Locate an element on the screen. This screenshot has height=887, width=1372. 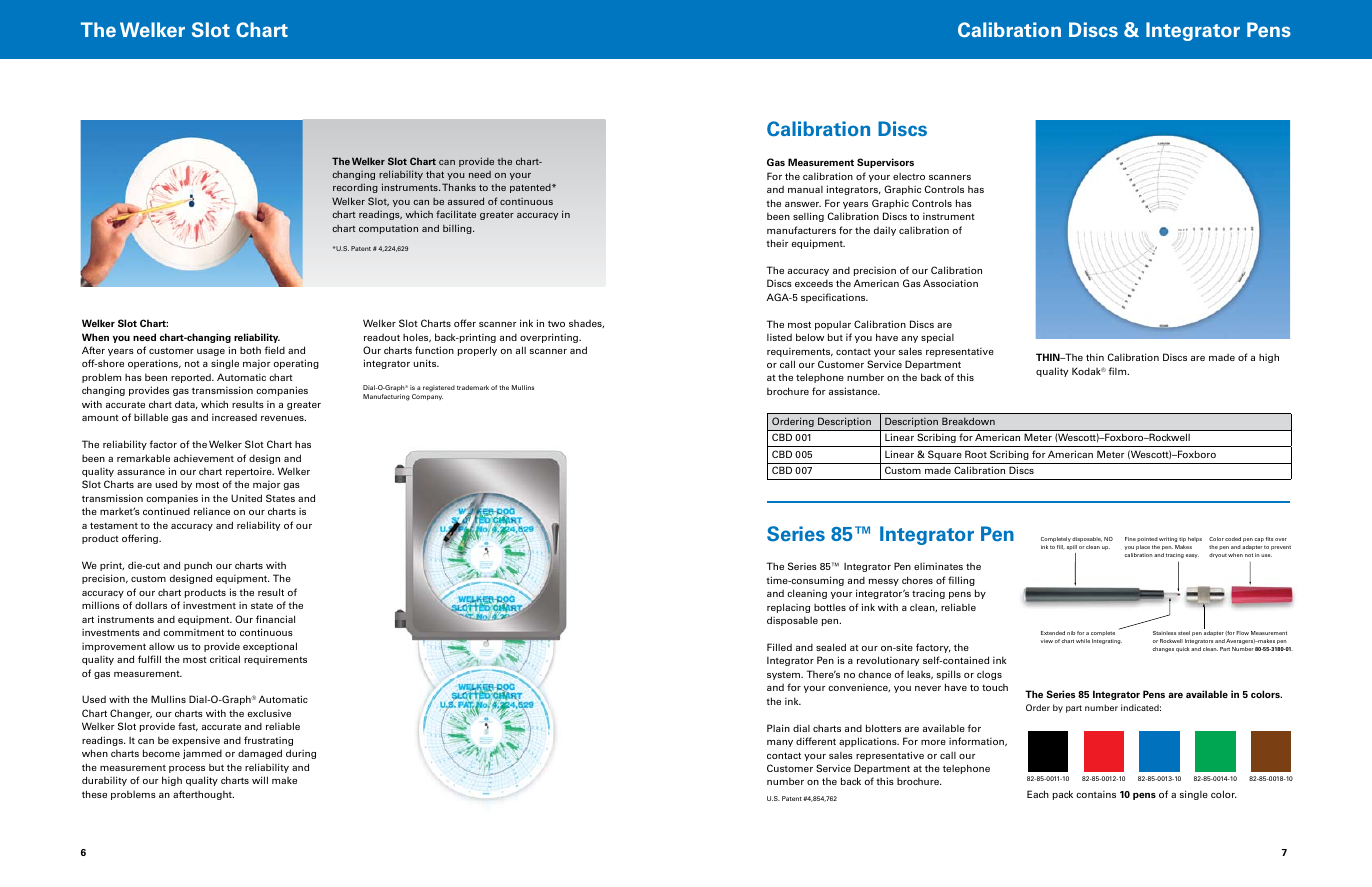
Root is located at coordinates (976, 454).
